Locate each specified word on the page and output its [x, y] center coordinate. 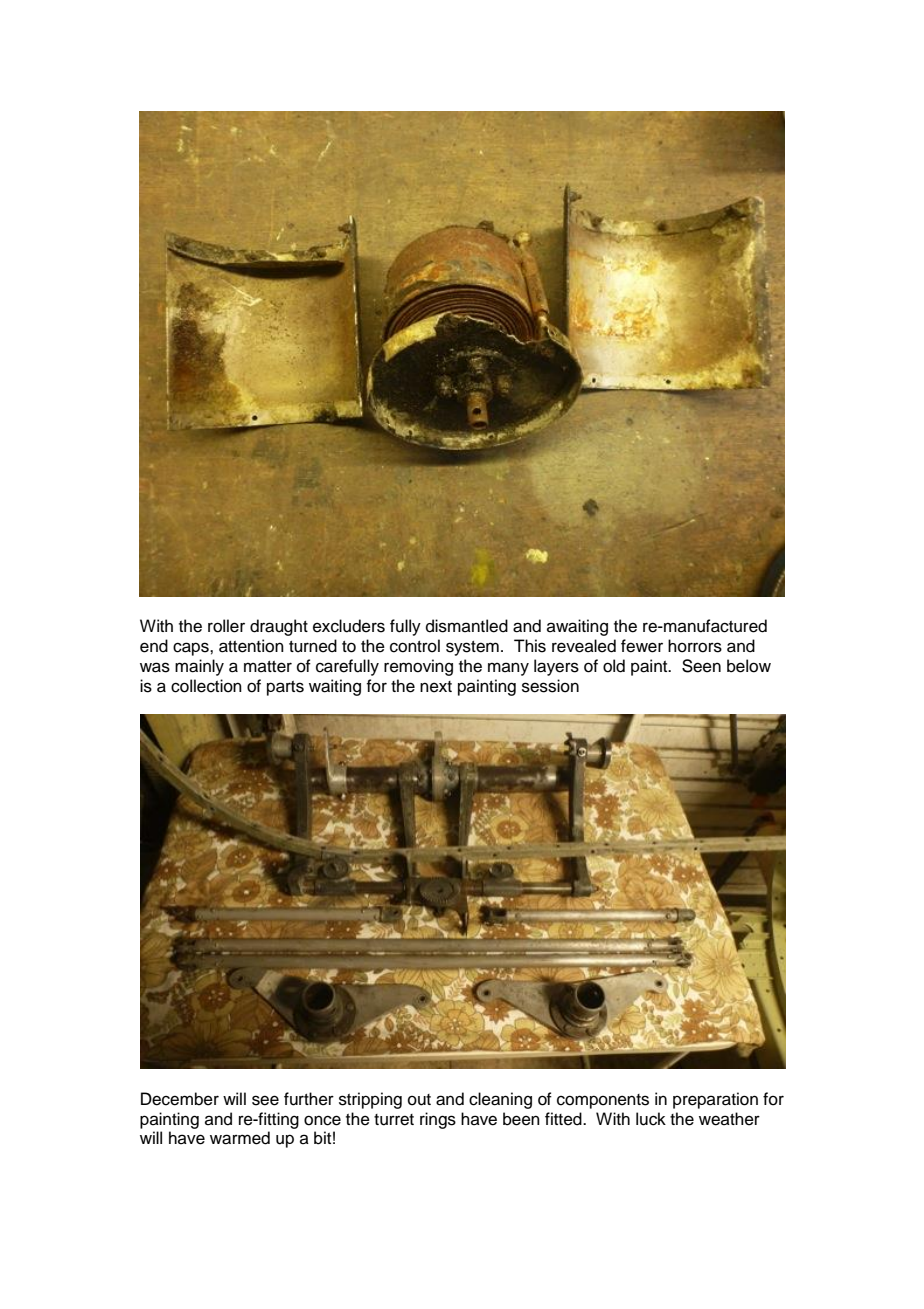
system [472, 648]
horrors [695, 646]
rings [438, 1120]
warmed [240, 1138]
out [419, 1100]
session [550, 686]
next [436, 687]
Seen [701, 666]
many [508, 669]
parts [285, 688]
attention [251, 646]
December [180, 1099]
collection [206, 686]
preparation [715, 1100]
